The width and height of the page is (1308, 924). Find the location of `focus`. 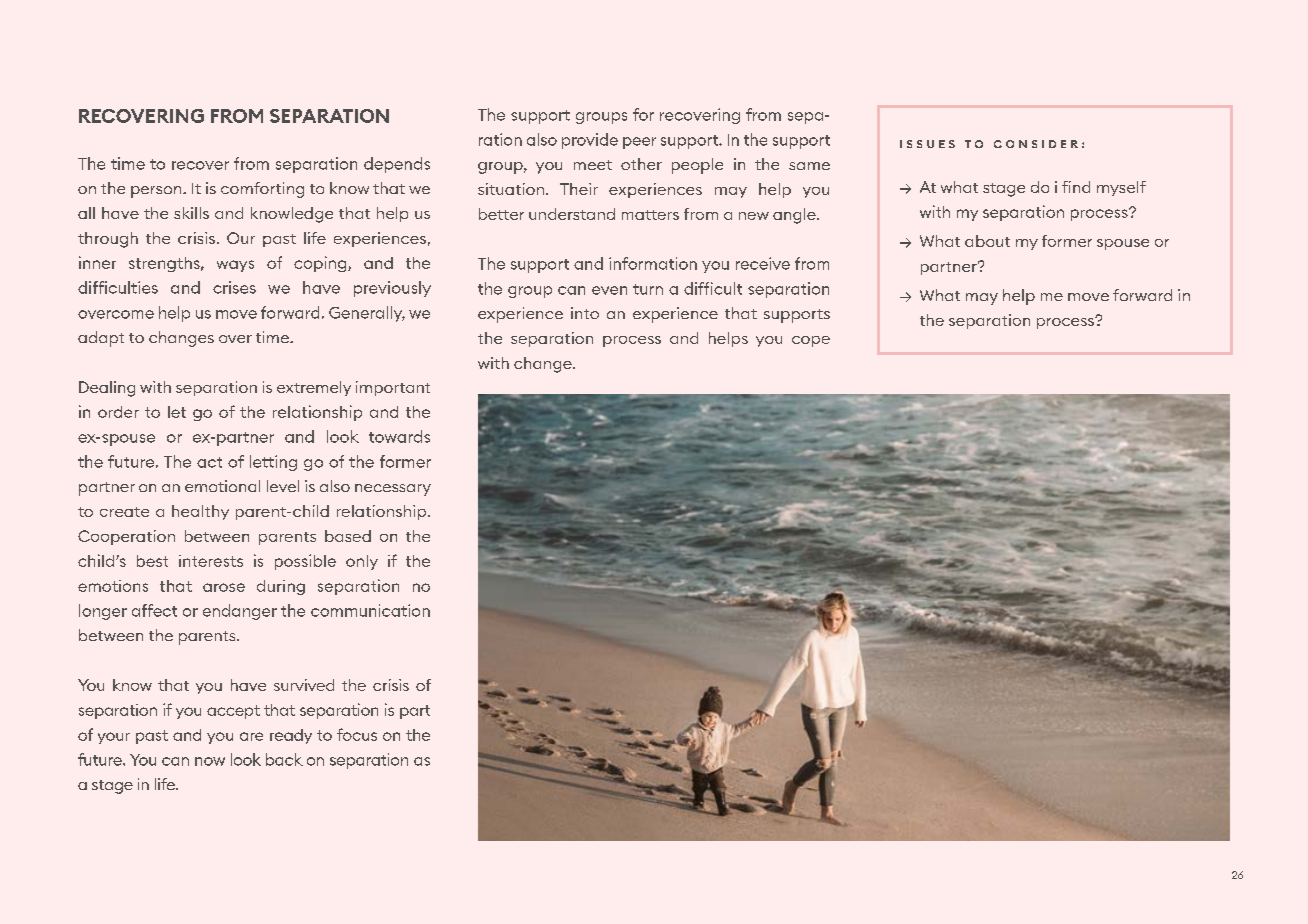

focus is located at coordinates (357, 734).
